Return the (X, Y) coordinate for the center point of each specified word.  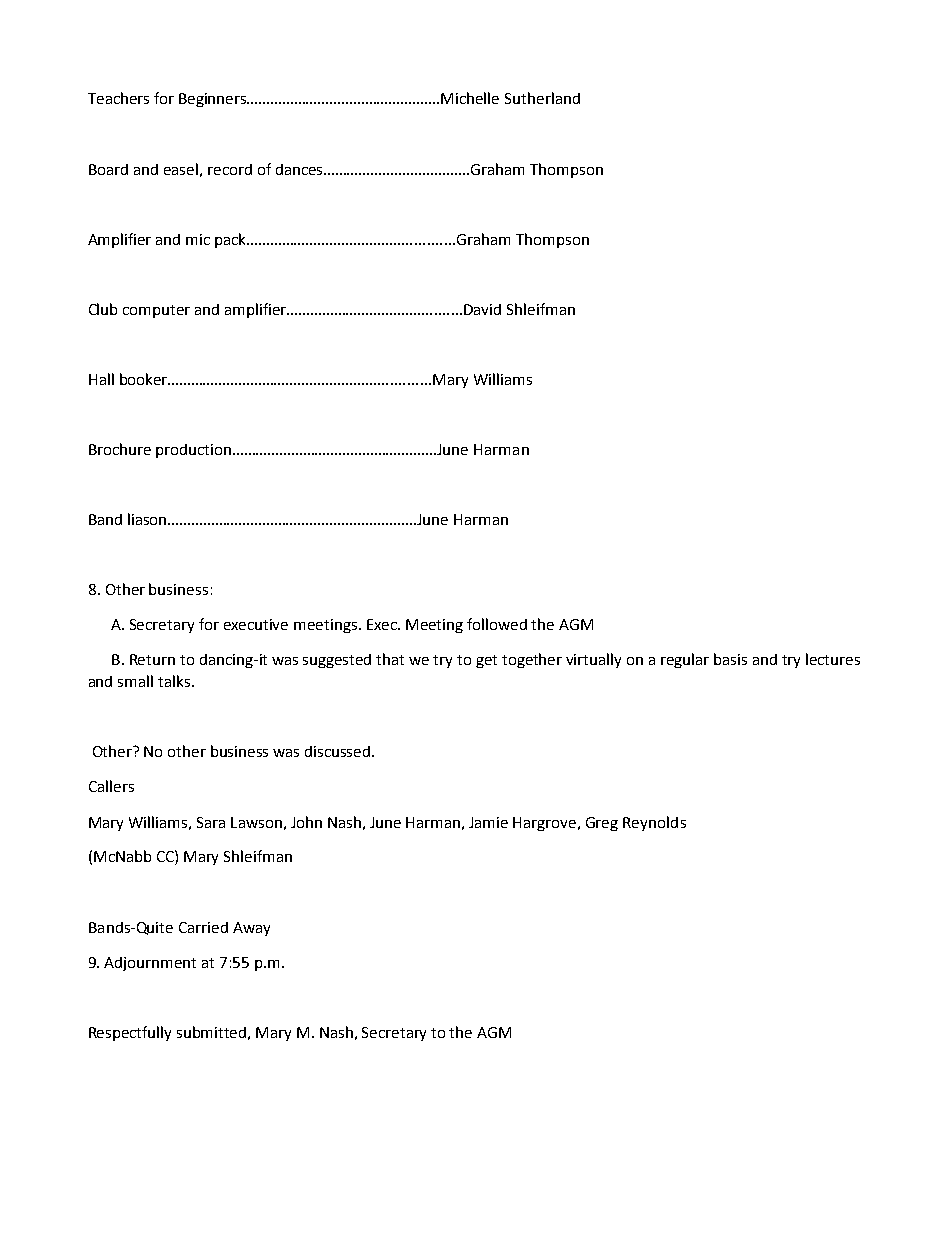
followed (497, 624)
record (230, 169)
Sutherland (542, 98)
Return (152, 659)
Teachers (118, 98)
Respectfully (130, 1033)
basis (730, 659)
